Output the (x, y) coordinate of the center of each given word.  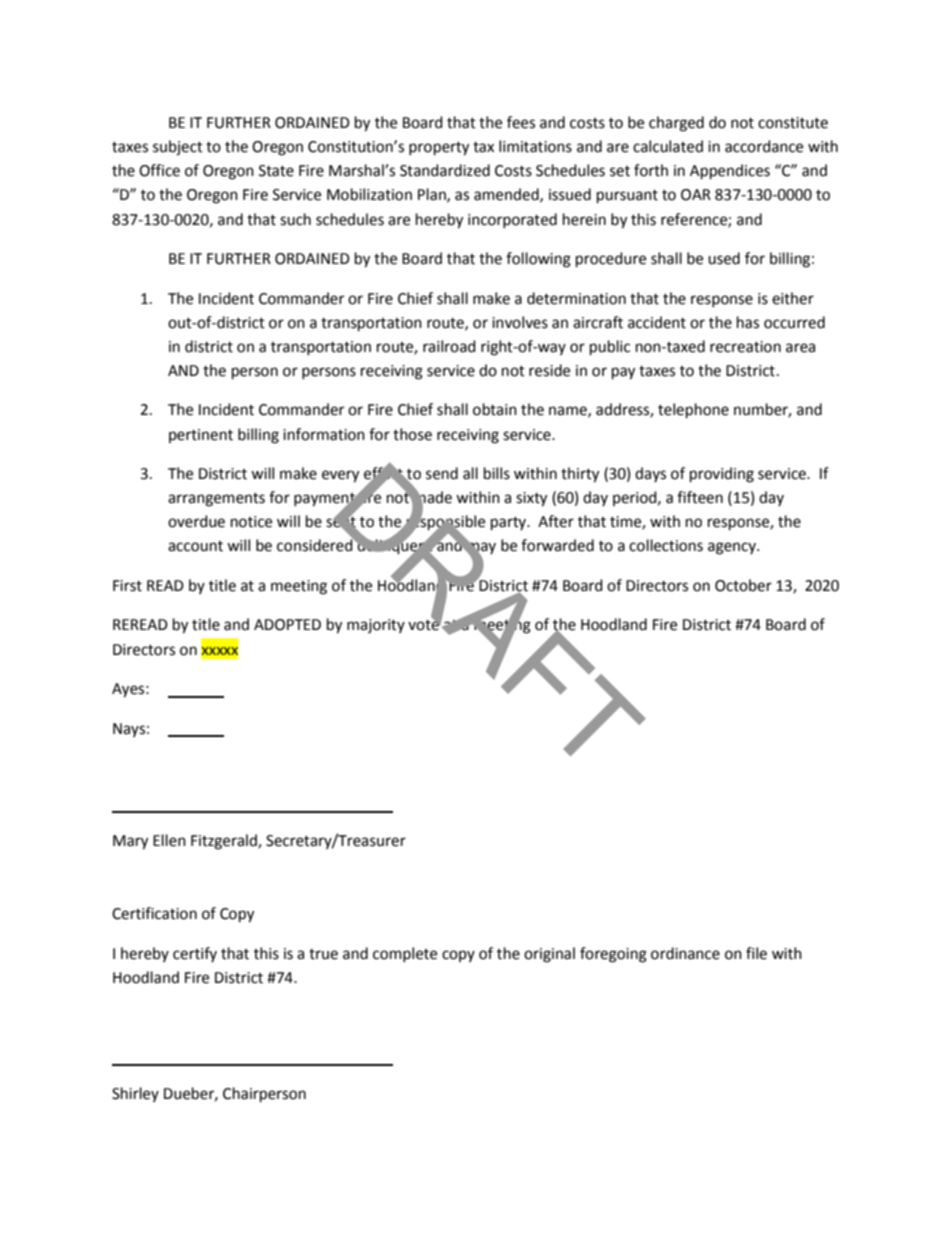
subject (178, 148)
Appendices (730, 172)
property (439, 149)
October (743, 585)
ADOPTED (287, 625)
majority (376, 626)
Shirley (135, 1094)
